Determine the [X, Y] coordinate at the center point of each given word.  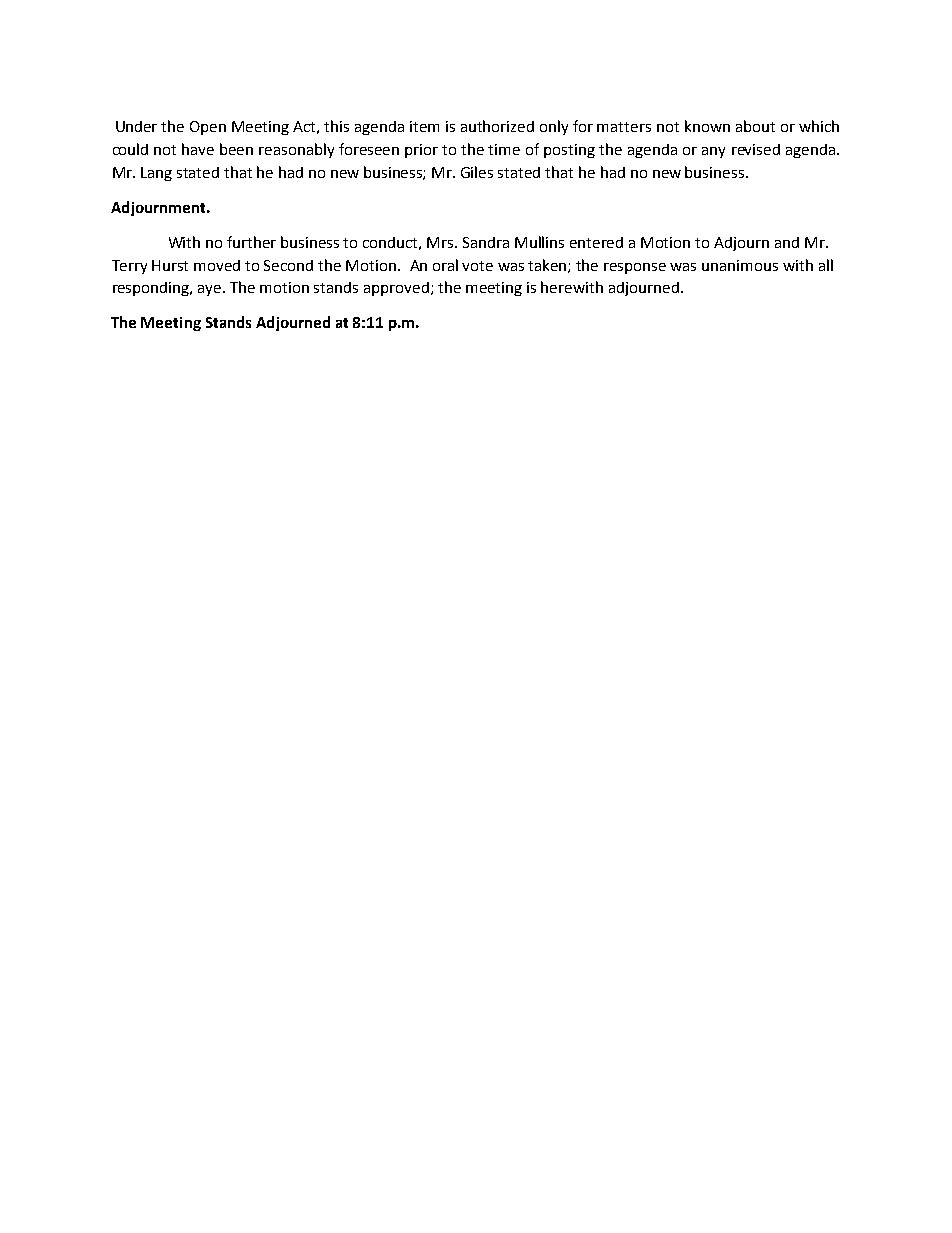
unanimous [740, 265]
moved [217, 265]
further [251, 242]
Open [208, 128]
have [198, 149]
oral [445, 265]
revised [756, 149]
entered [596, 242]
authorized [497, 126]
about [755, 126]
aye [211, 290]
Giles [477, 172]
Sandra [486, 242]
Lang [156, 174]
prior [421, 151]
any [713, 152]
